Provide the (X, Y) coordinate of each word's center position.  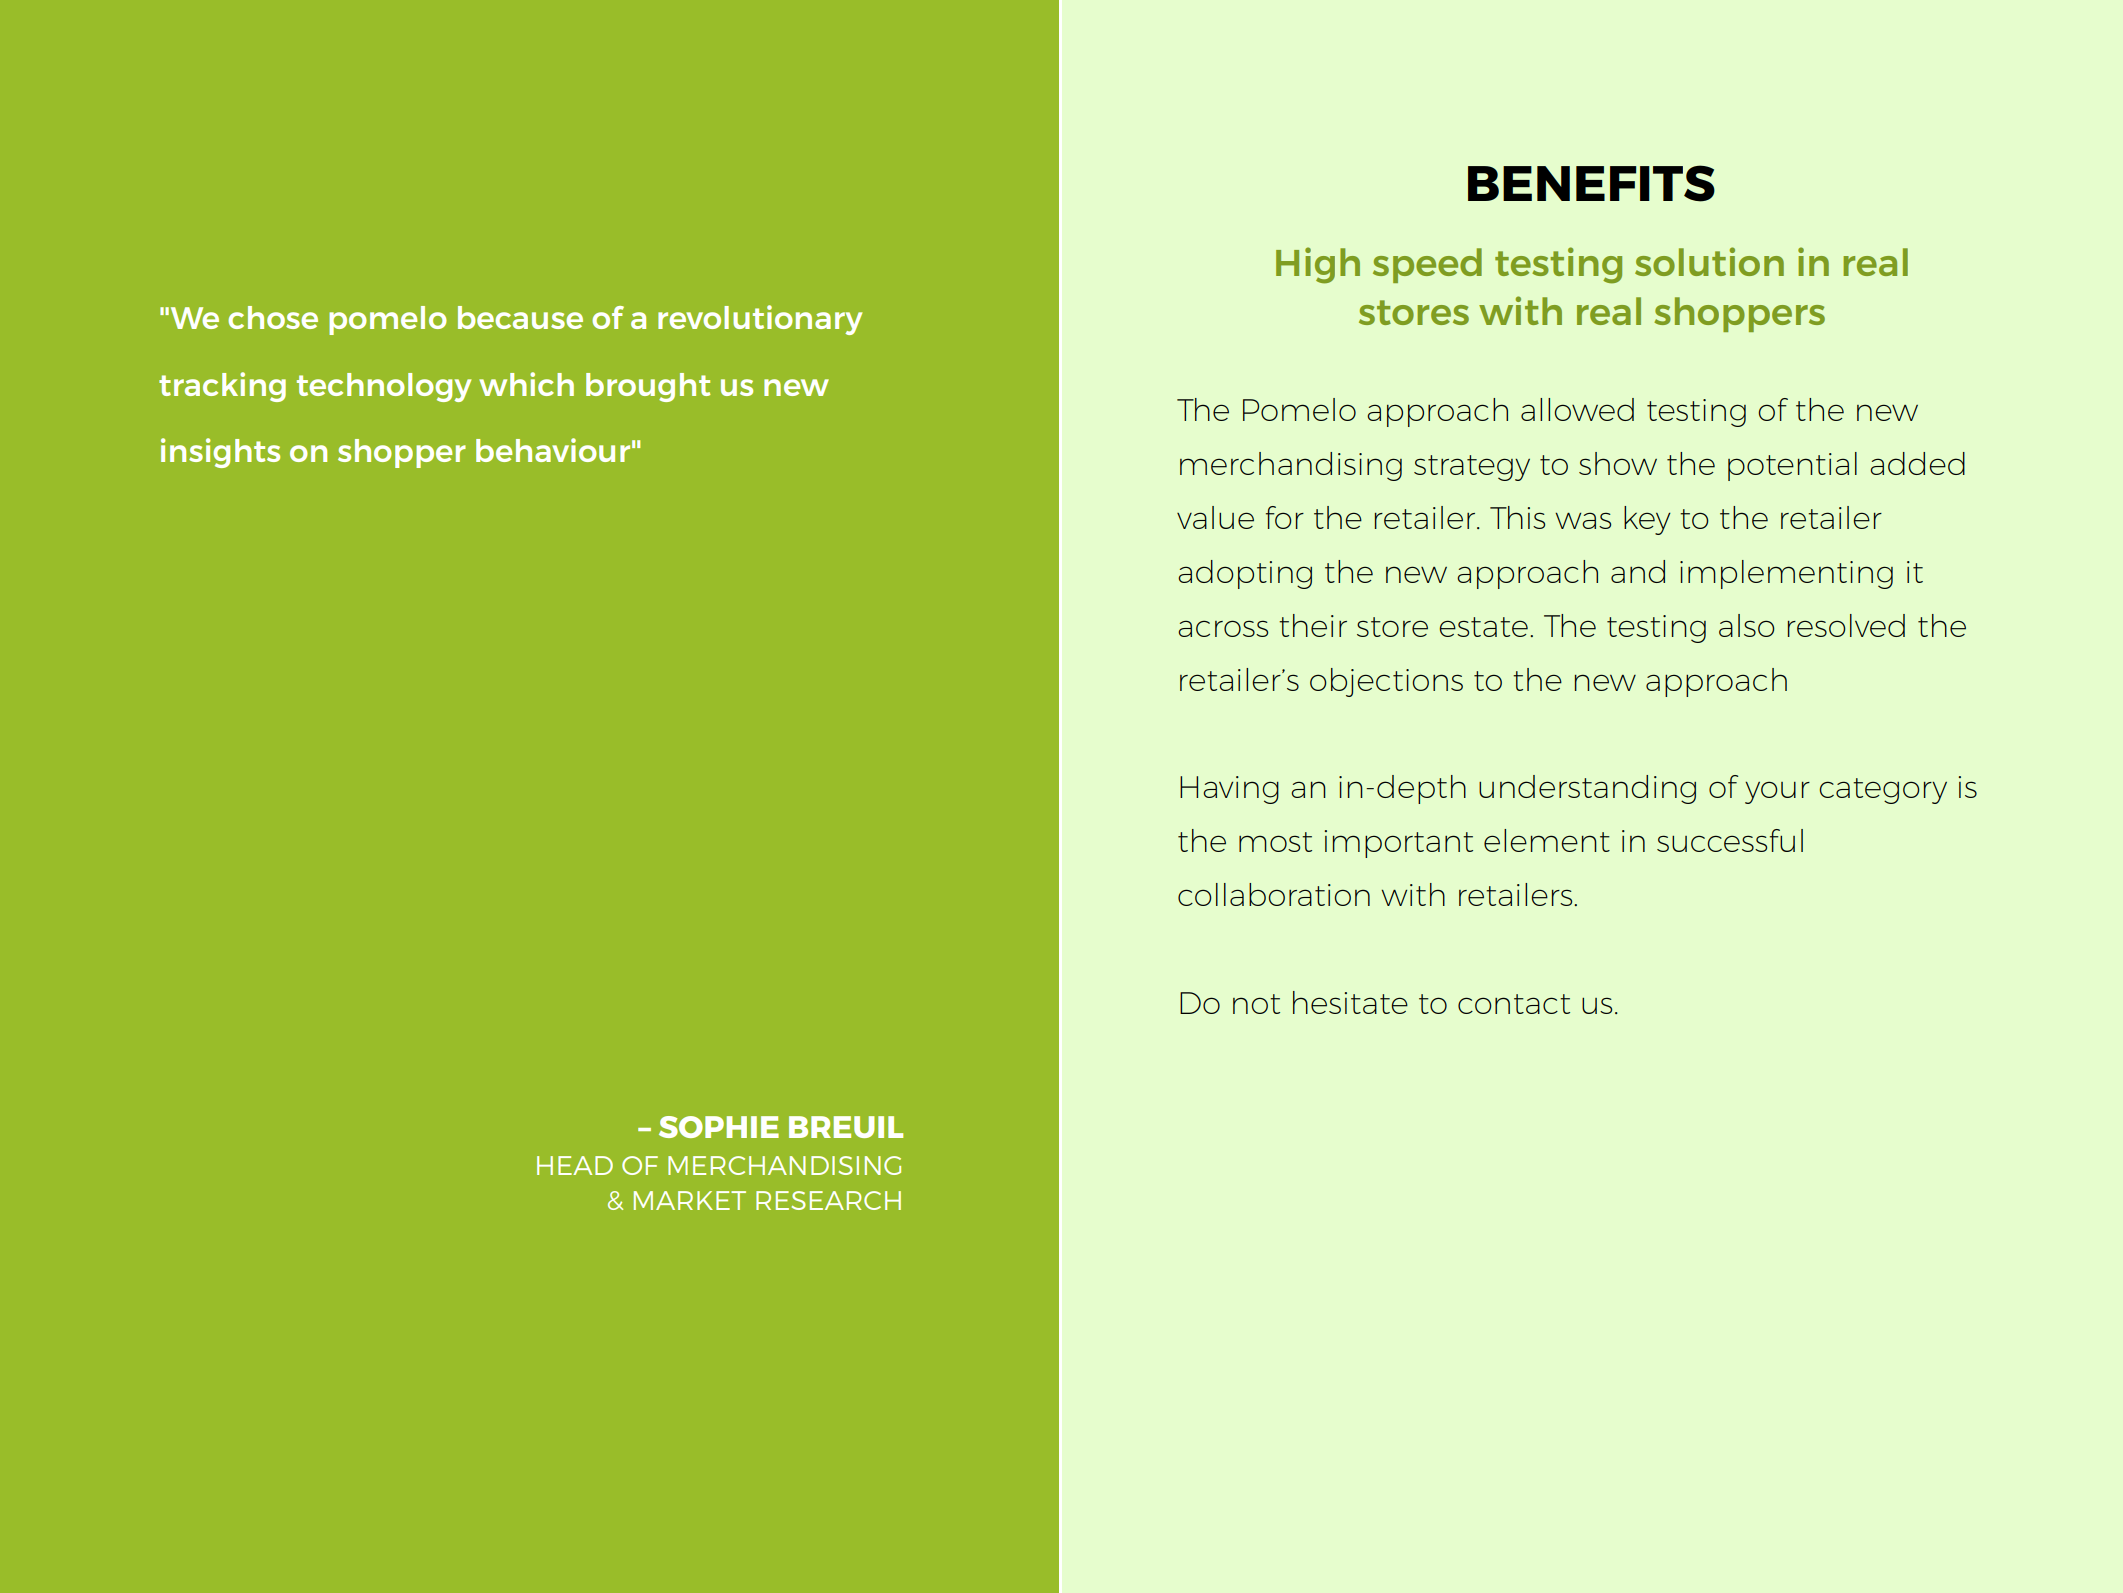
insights (220, 453)
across (1223, 628)
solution (1709, 261)
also (1747, 625)
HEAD (575, 1165)
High (1318, 265)
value (1215, 517)
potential (1792, 466)
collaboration (1274, 894)
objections (1386, 682)
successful (1730, 840)
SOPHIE (719, 1127)
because (520, 317)
